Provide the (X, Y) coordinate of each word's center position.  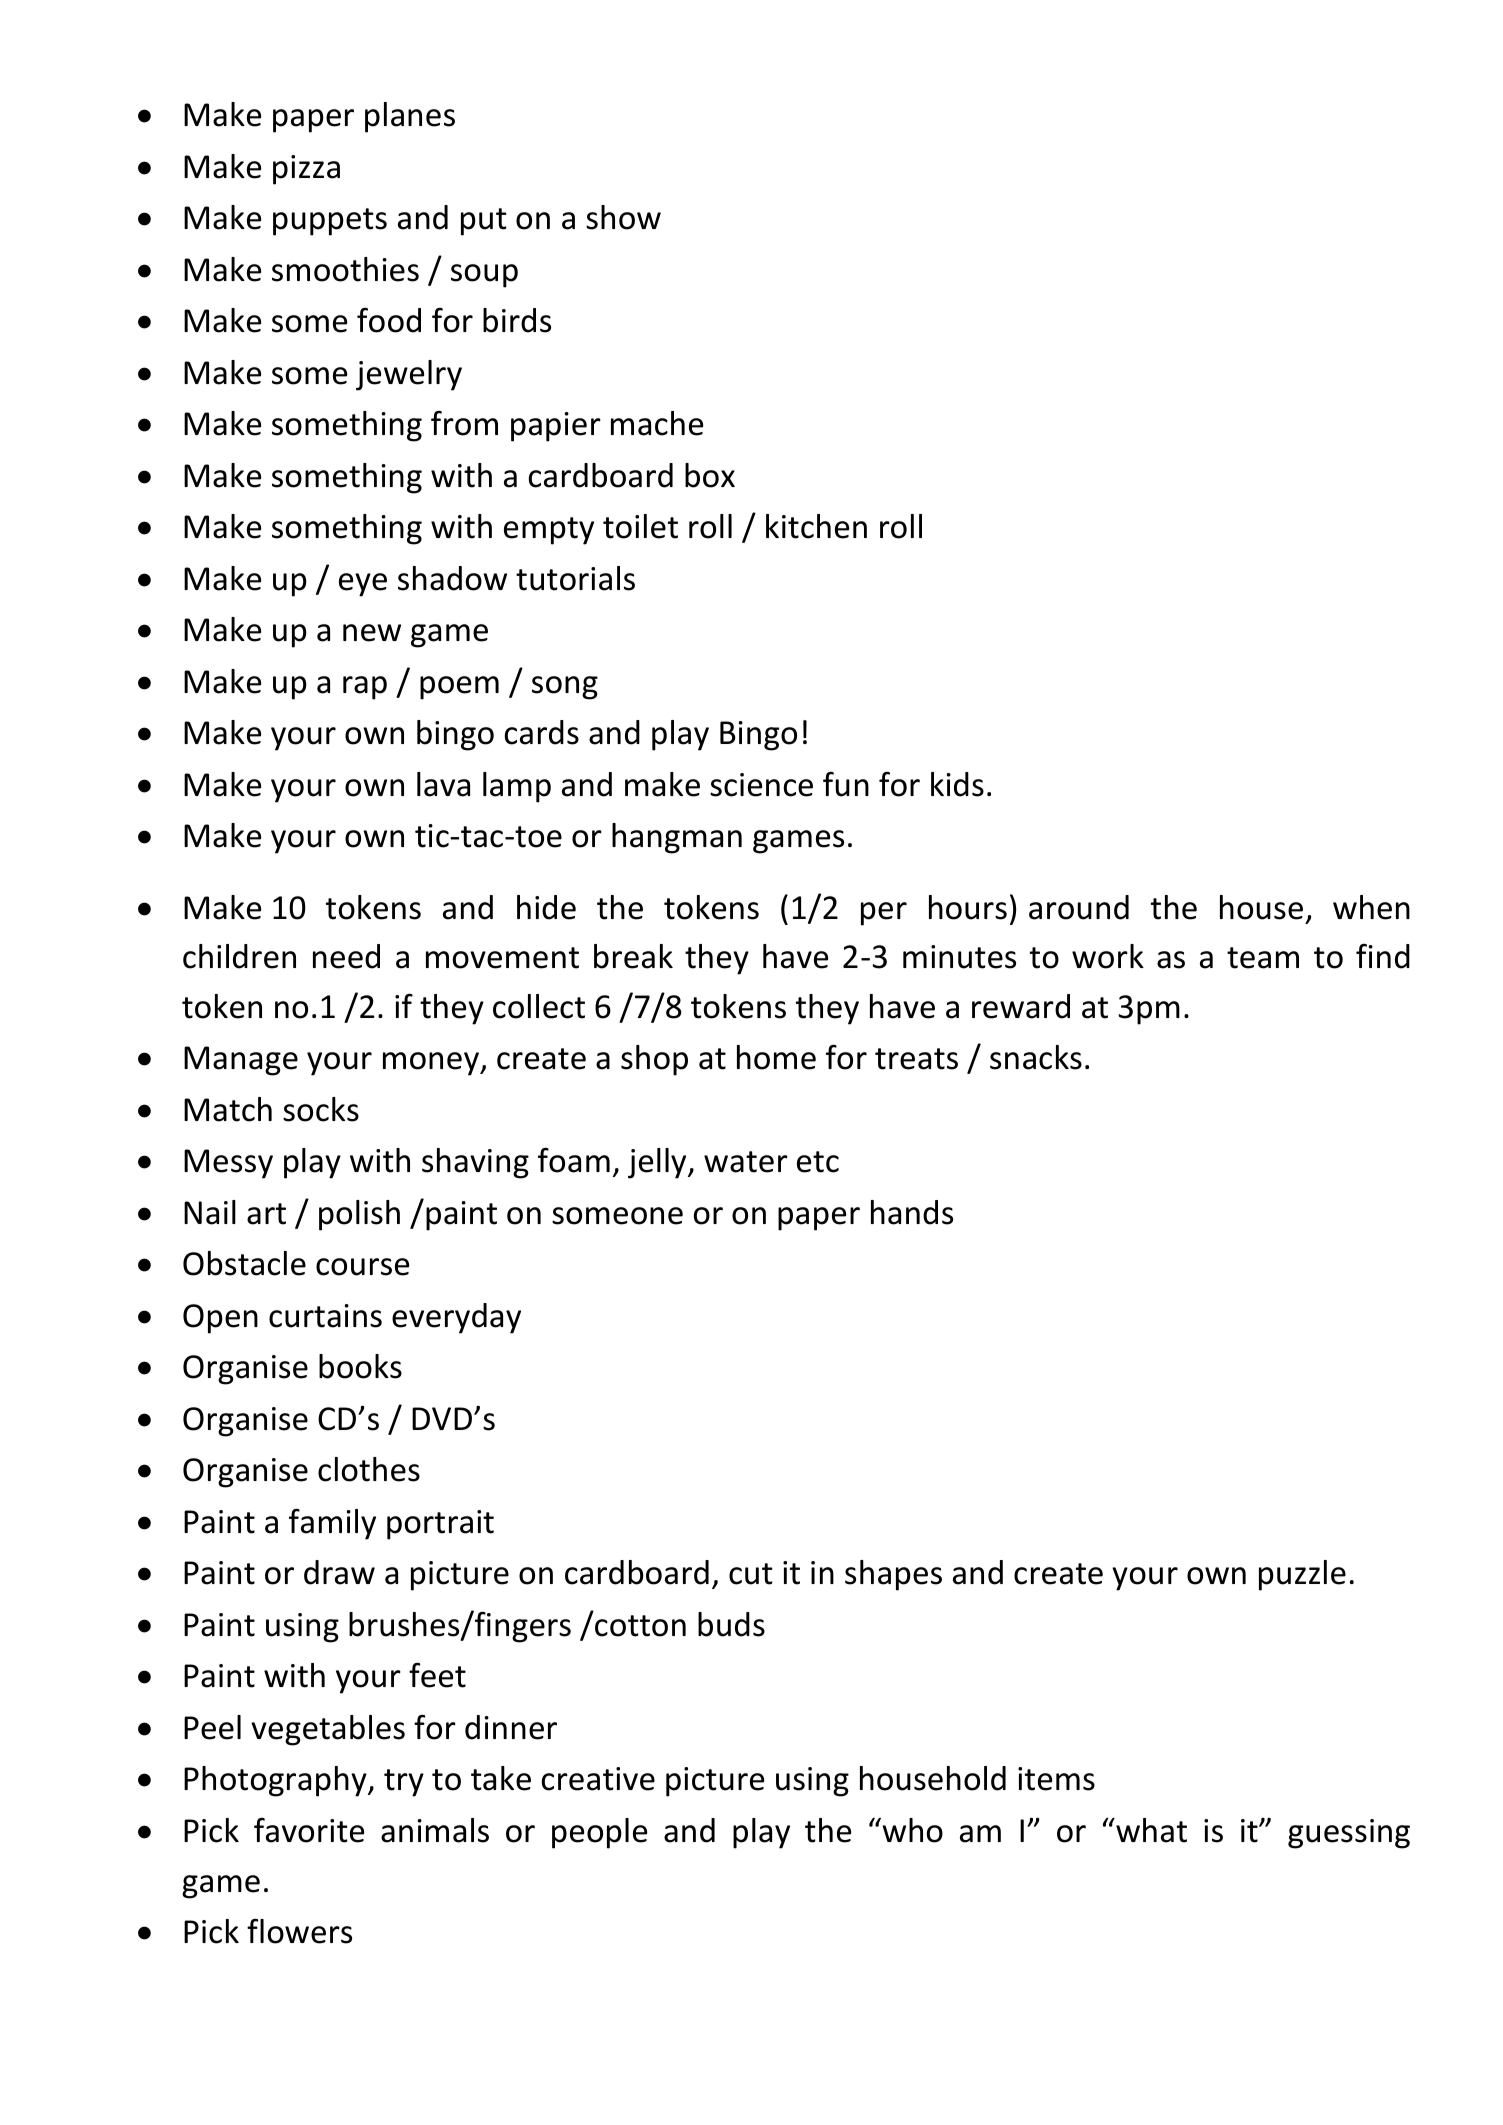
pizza (306, 170)
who (911, 1830)
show (623, 217)
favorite (309, 1830)
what (1150, 1830)
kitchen (816, 526)
